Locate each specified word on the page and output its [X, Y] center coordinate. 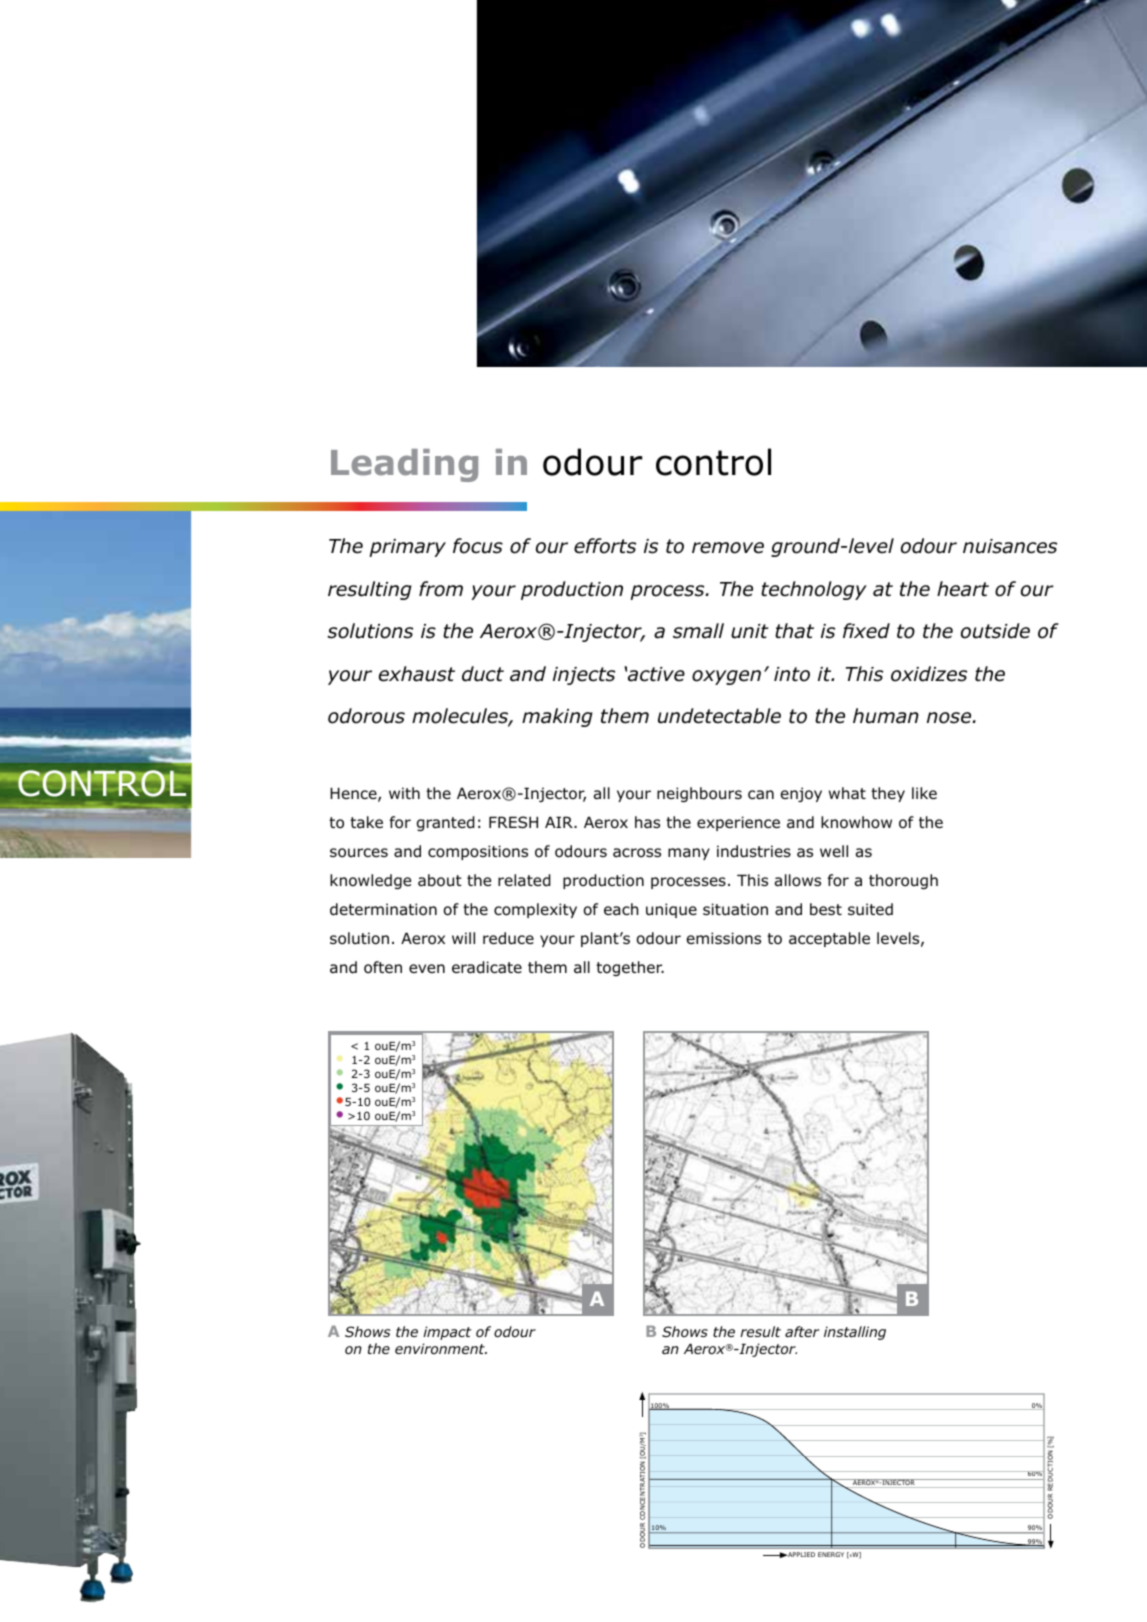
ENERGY [831, 1554]
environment [441, 1348]
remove [728, 548]
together [630, 968]
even [427, 968]
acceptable [829, 939]
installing [855, 1333]
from [441, 589]
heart [963, 589]
